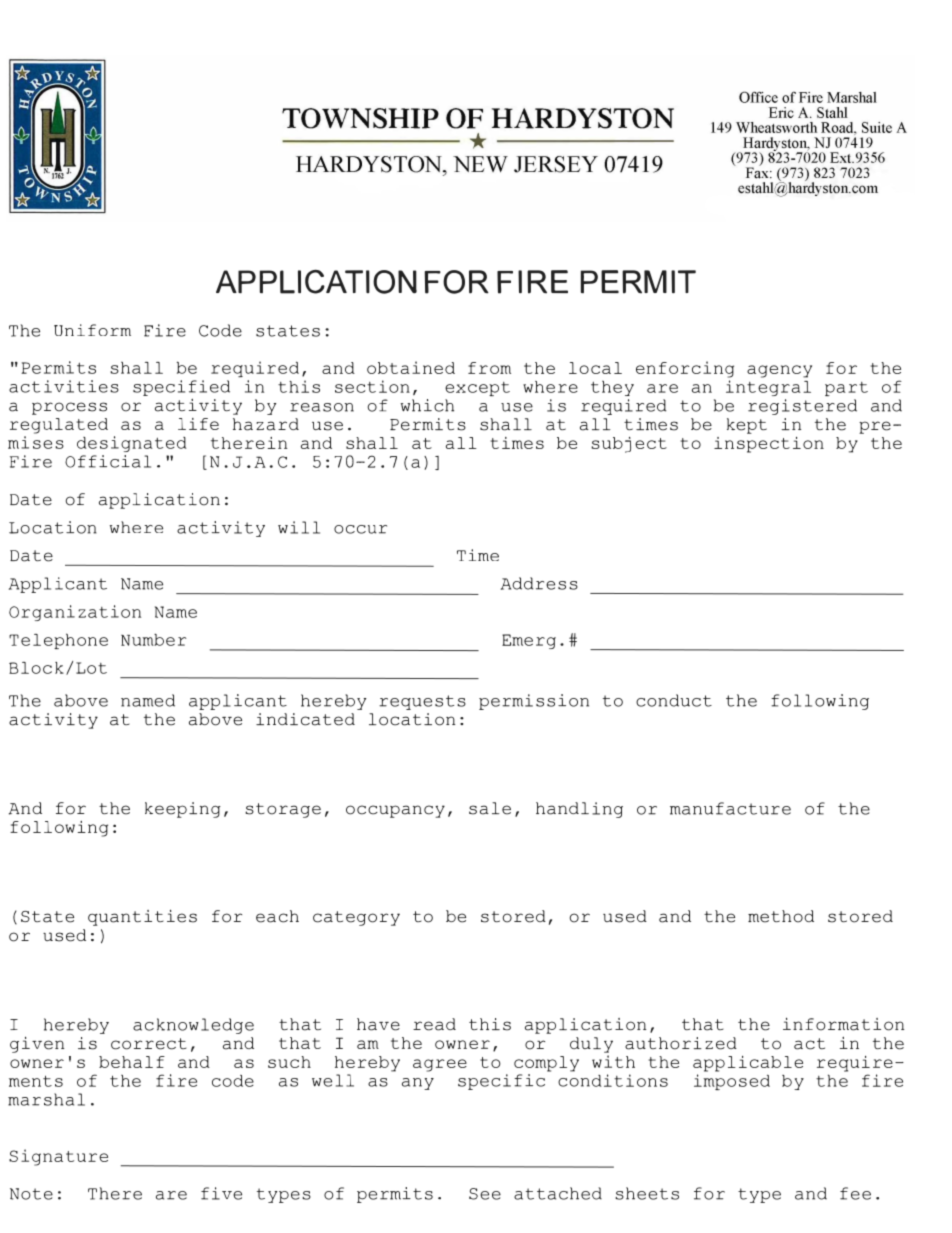  Describe the element at coordinates (779, 371) in the page. I see `agency` at that location.
